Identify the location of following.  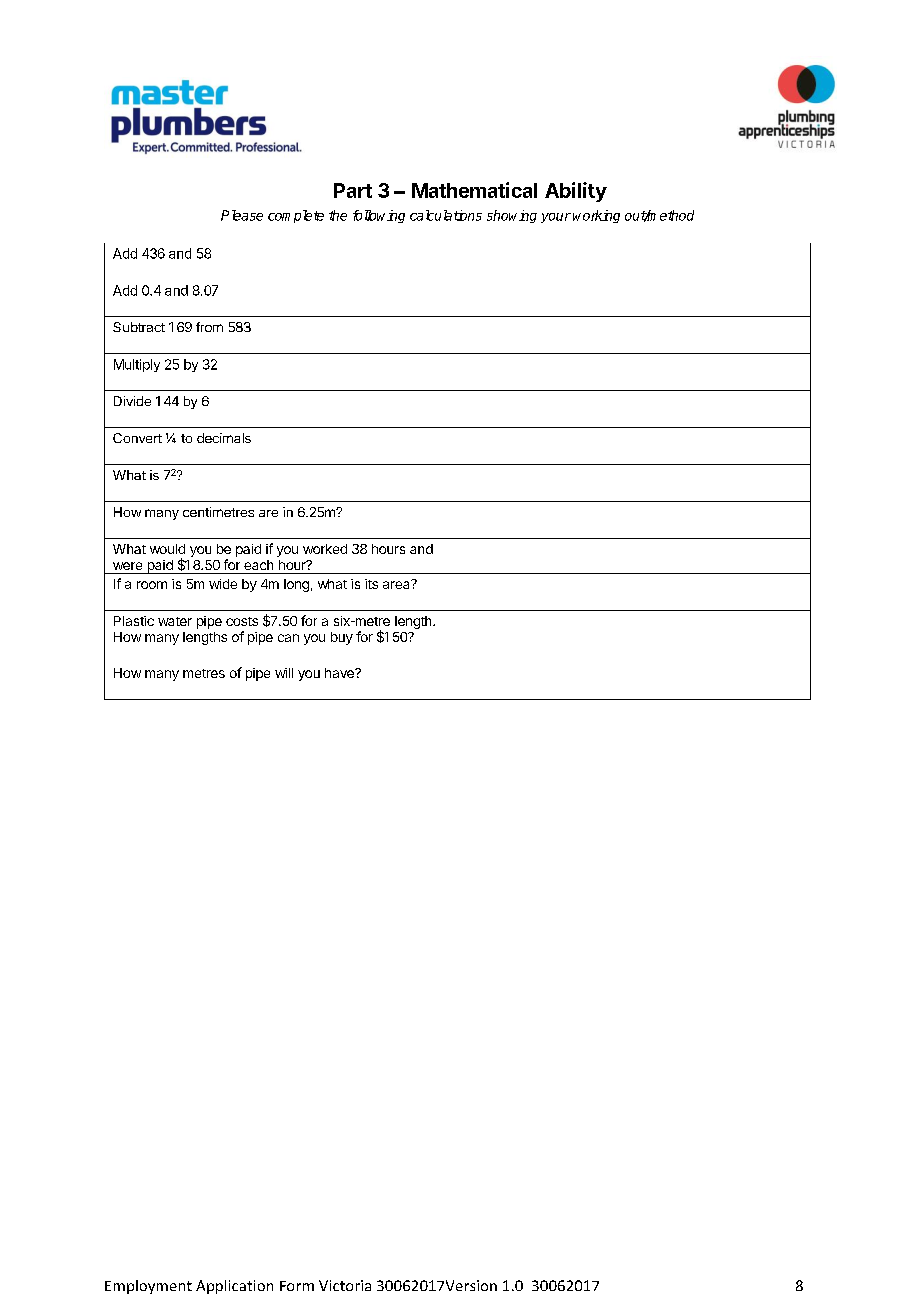
(379, 216).
